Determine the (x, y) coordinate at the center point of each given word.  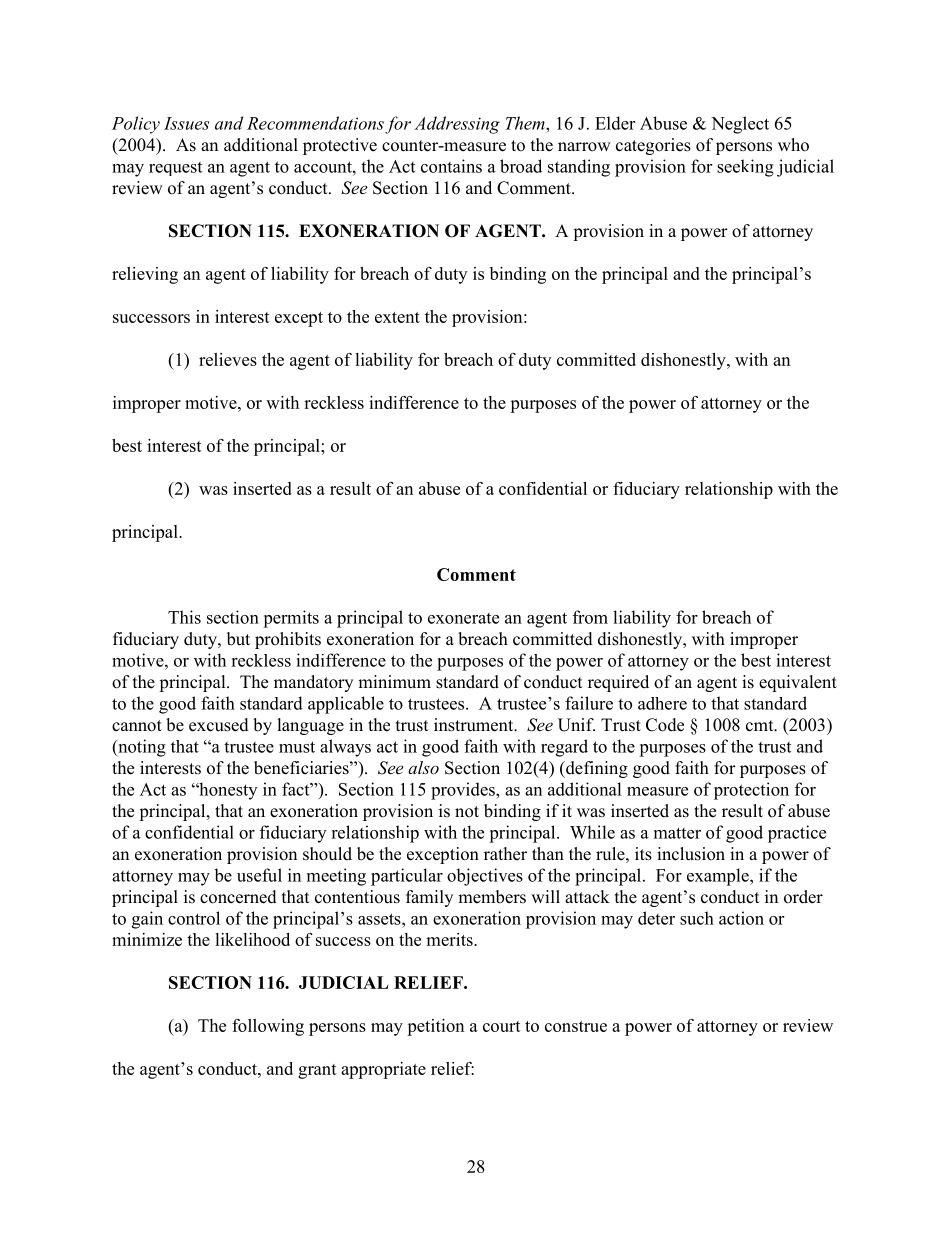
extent (397, 317)
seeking (745, 168)
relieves (228, 359)
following (268, 1027)
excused (219, 725)
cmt (761, 726)
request (175, 169)
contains (451, 166)
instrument (475, 725)
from (590, 617)
